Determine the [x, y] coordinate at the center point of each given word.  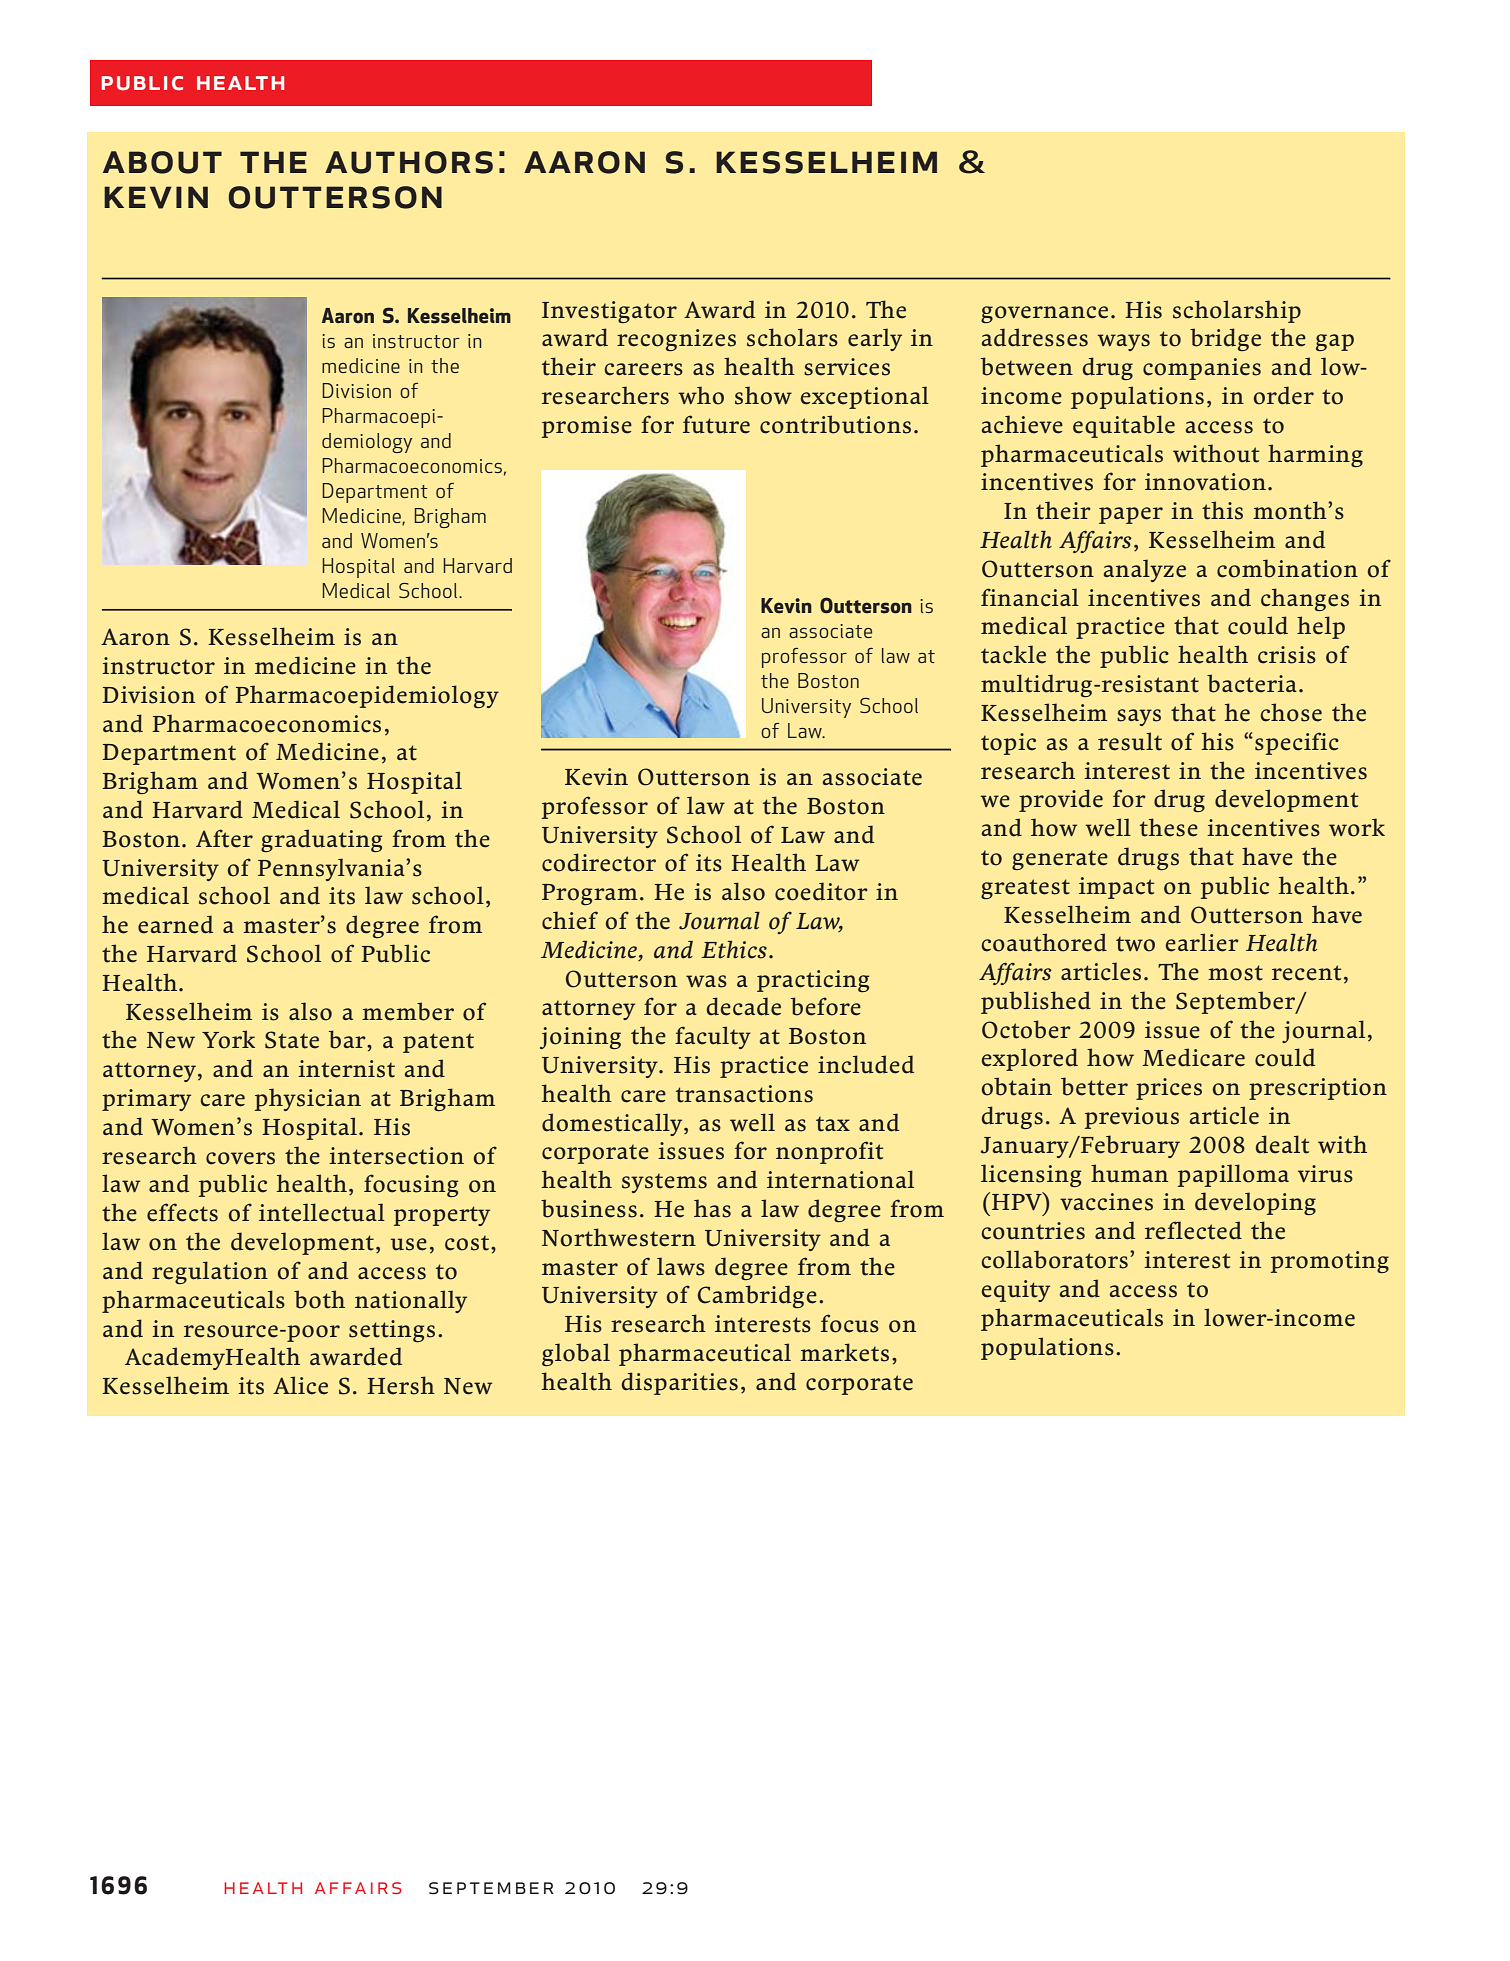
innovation [1205, 482]
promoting [1330, 1262]
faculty [713, 1037]
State [292, 1040]
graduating [321, 840]
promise [587, 427]
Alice [300, 1385]
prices [1169, 1089]
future [716, 424]
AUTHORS [409, 162]
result [1130, 741]
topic [1008, 744]
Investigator [609, 312]
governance [1044, 314]
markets [844, 1352]
